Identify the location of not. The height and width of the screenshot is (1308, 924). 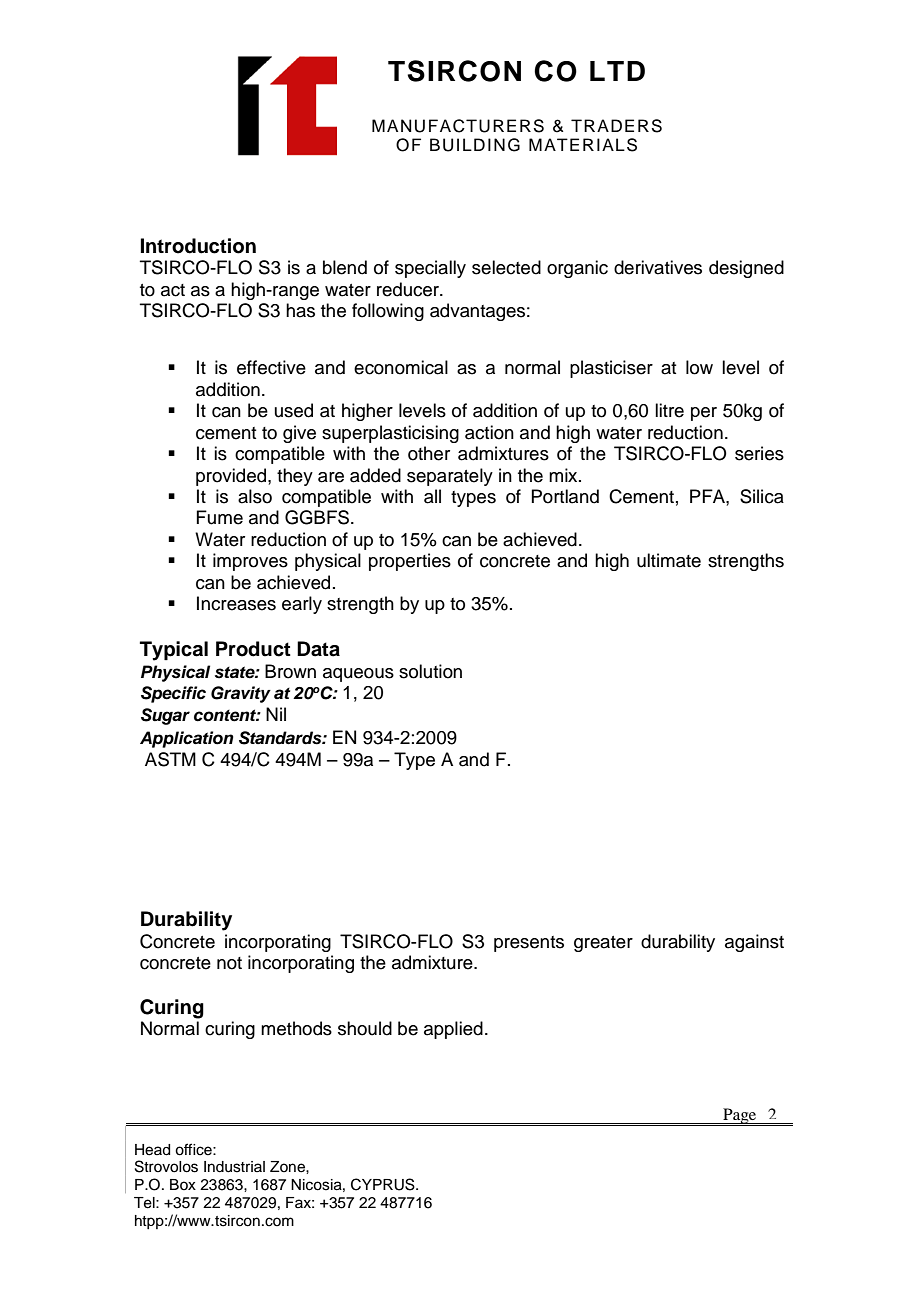
(229, 963).
